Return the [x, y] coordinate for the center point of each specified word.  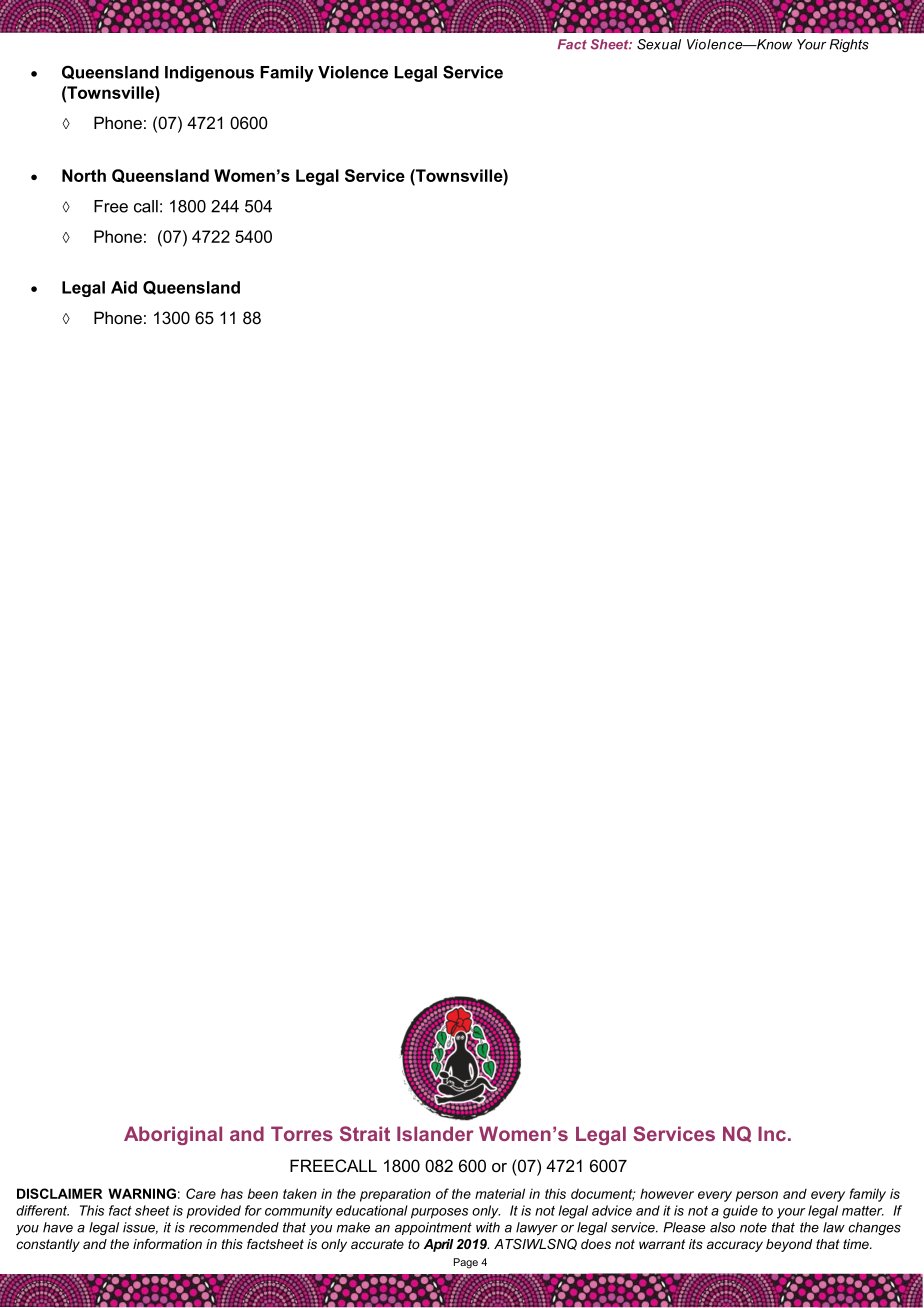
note [753, 1227]
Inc [773, 1133]
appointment [433, 1228]
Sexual [659, 44]
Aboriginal [173, 1135]
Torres [302, 1133]
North [84, 175]
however [667, 1193]
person [757, 1196]
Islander [435, 1133]
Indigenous [209, 74]
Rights [849, 45]
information [167, 1244]
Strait [365, 1133]
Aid [124, 287]
